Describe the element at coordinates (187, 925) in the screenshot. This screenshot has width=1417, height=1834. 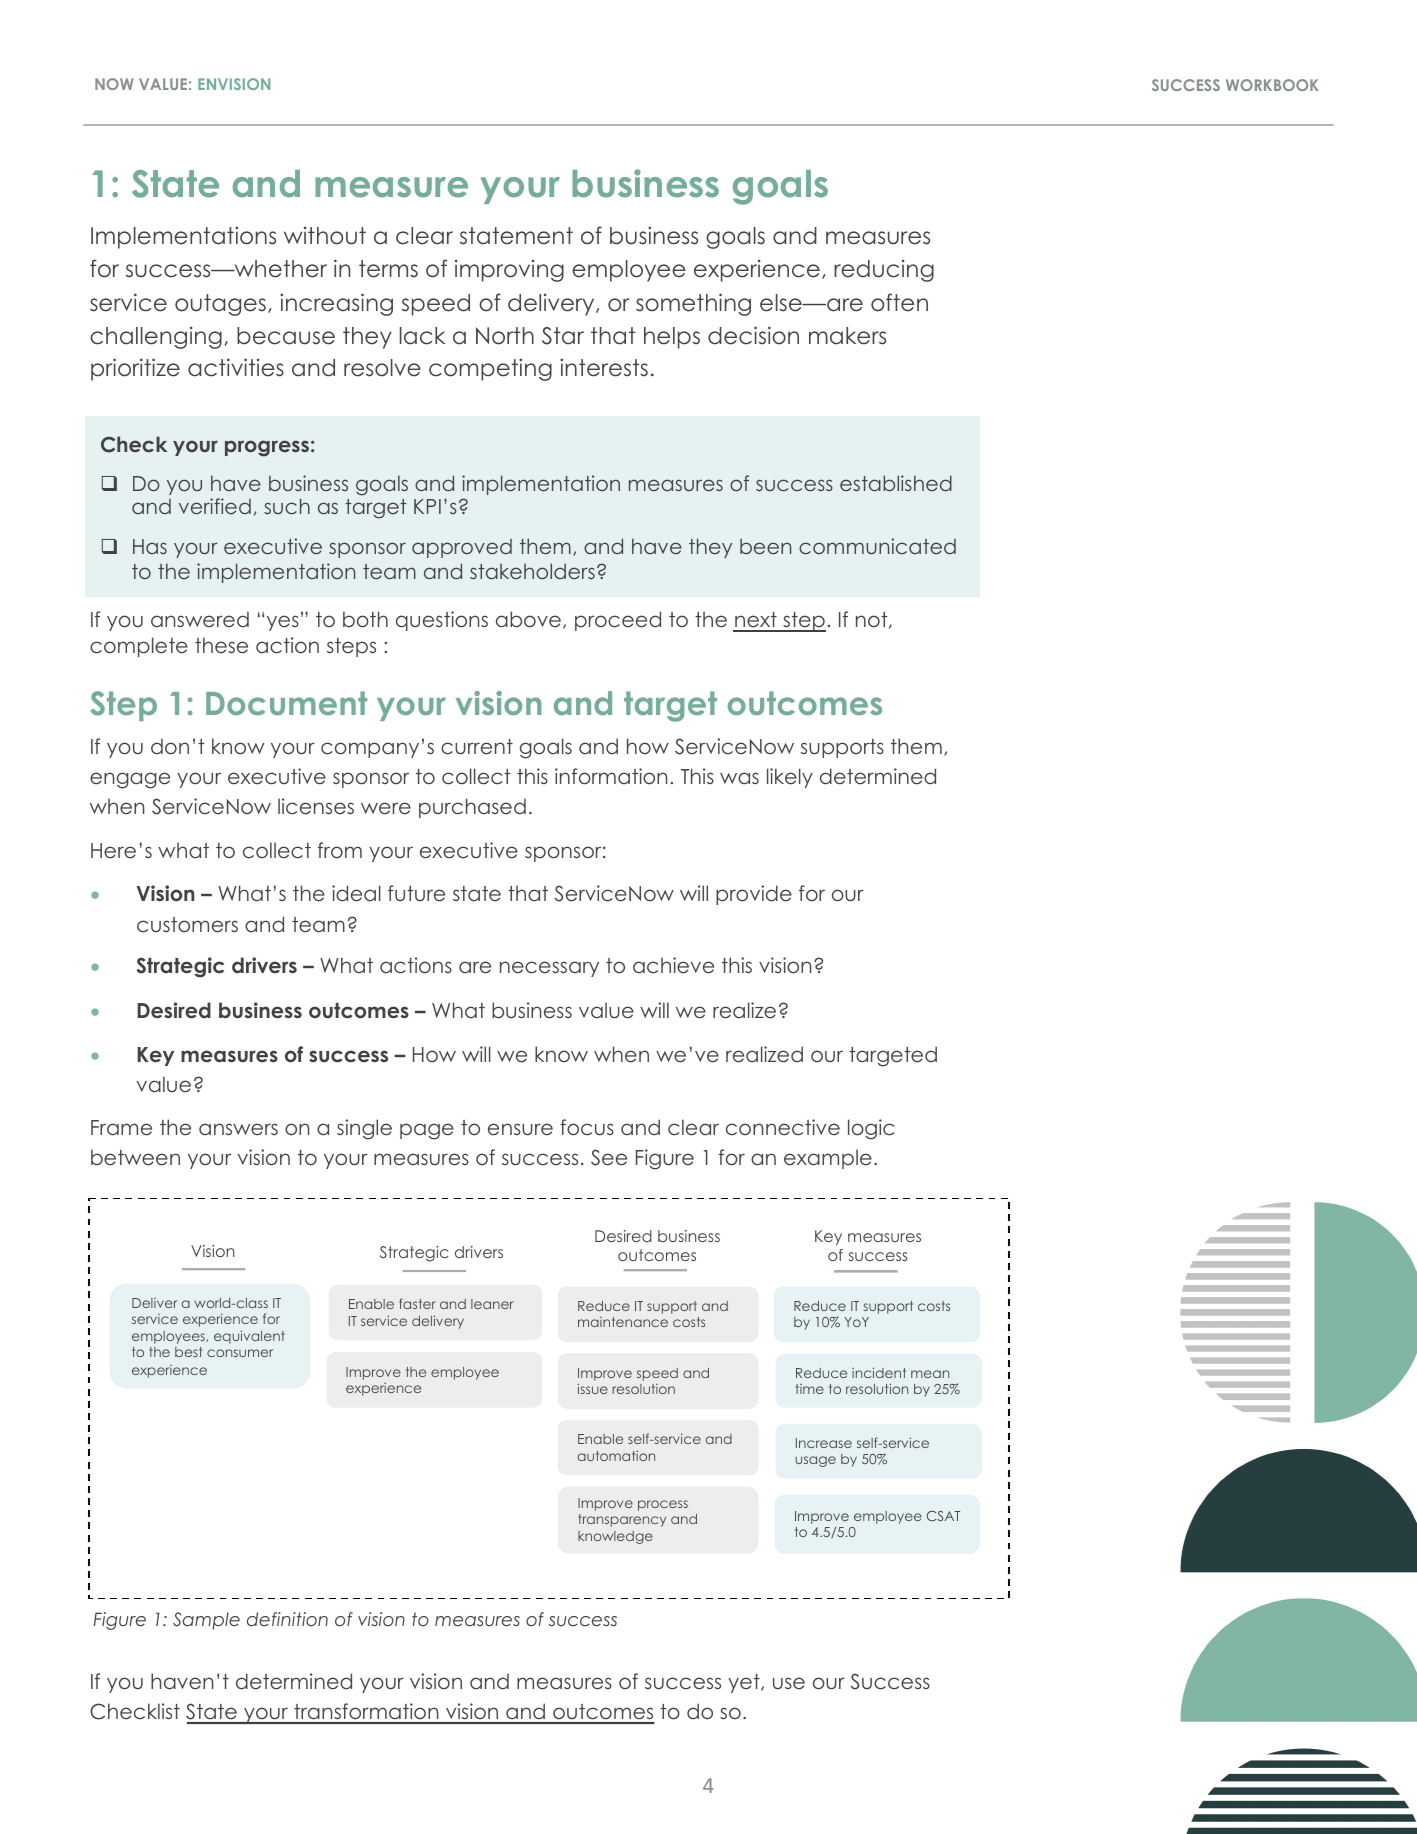
I see `customers` at that location.
